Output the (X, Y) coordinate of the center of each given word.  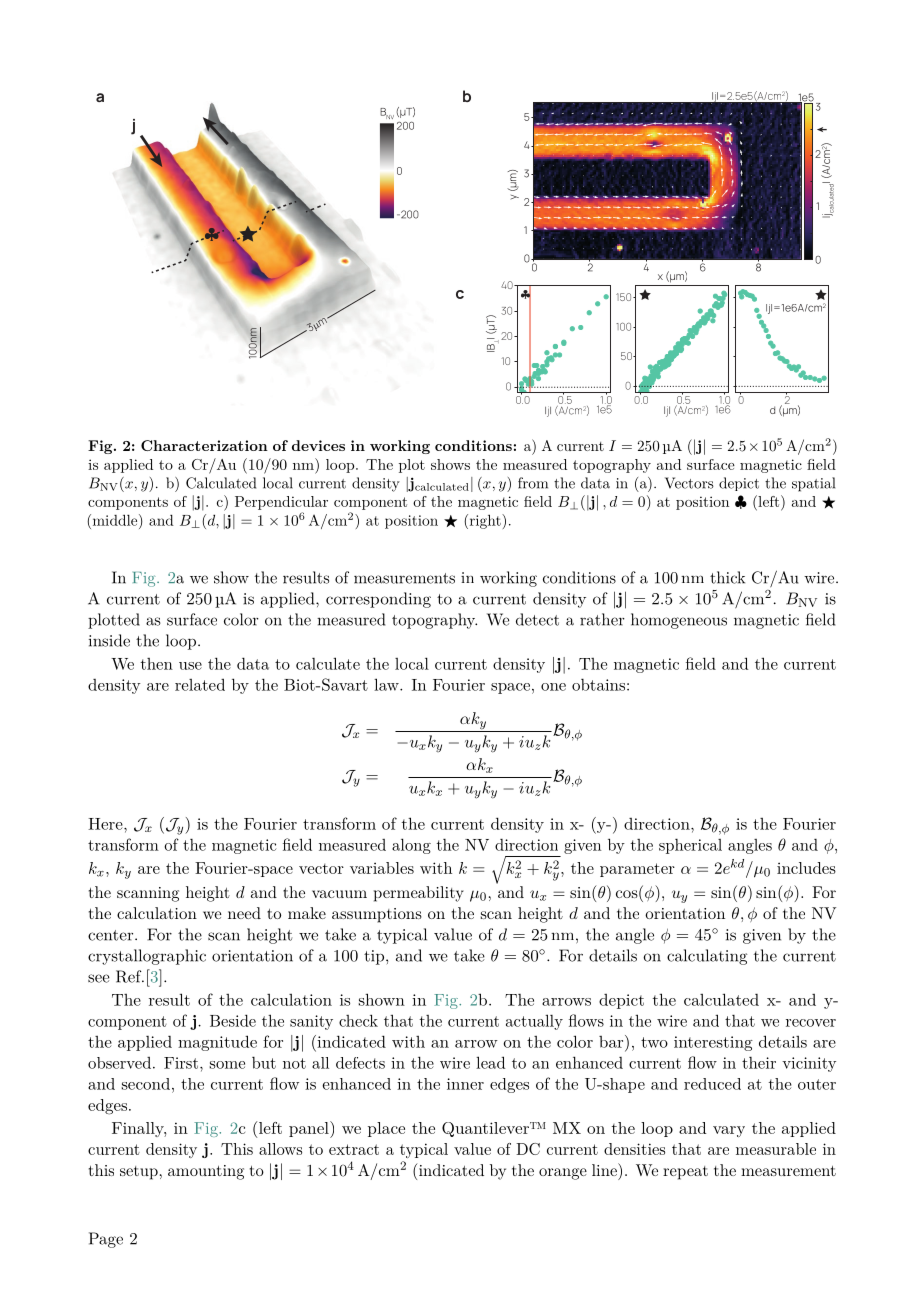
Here (106, 824)
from (533, 483)
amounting (206, 1172)
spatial (813, 484)
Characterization (204, 445)
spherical (690, 846)
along (411, 846)
